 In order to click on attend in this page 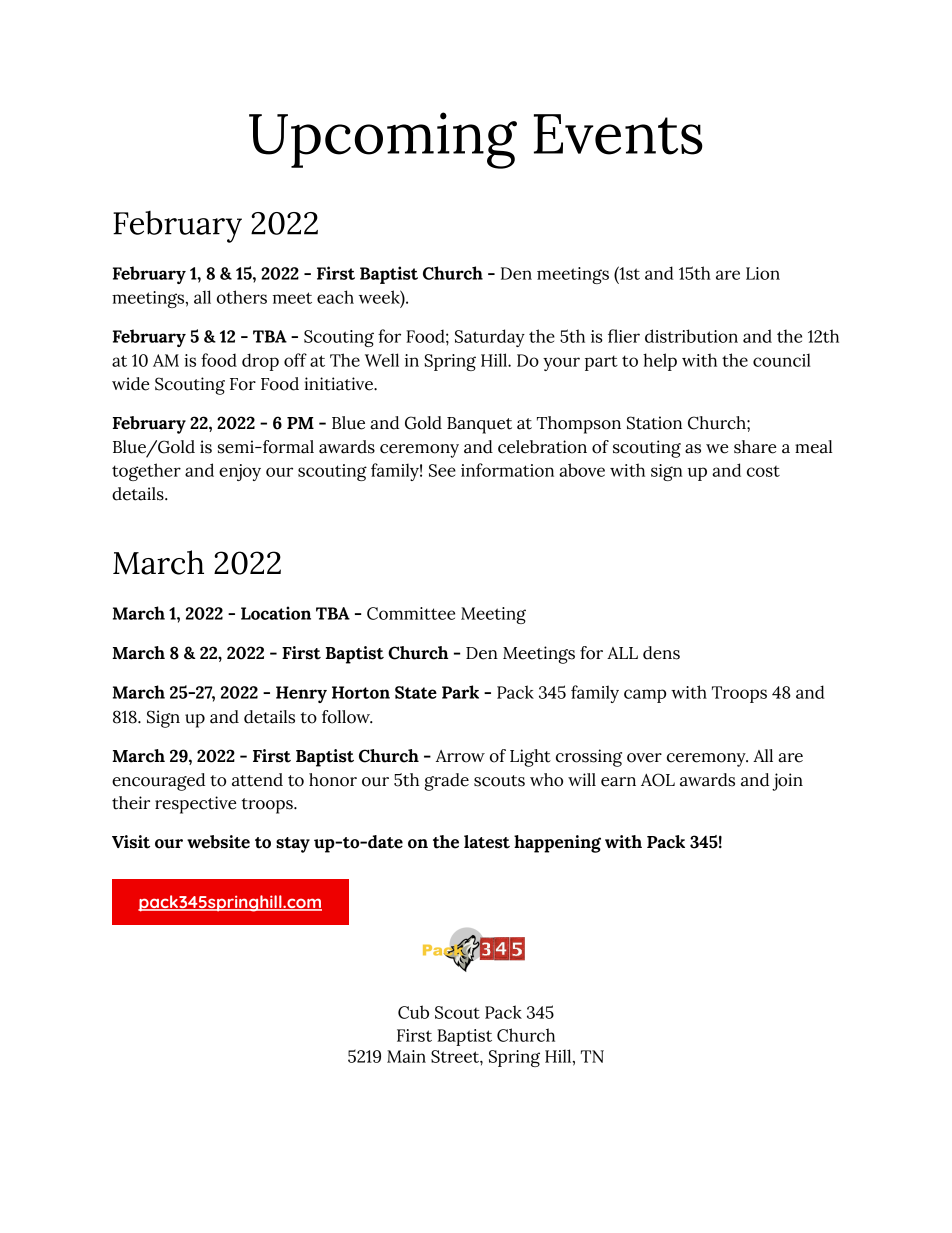, I will do `click(257, 780)`.
